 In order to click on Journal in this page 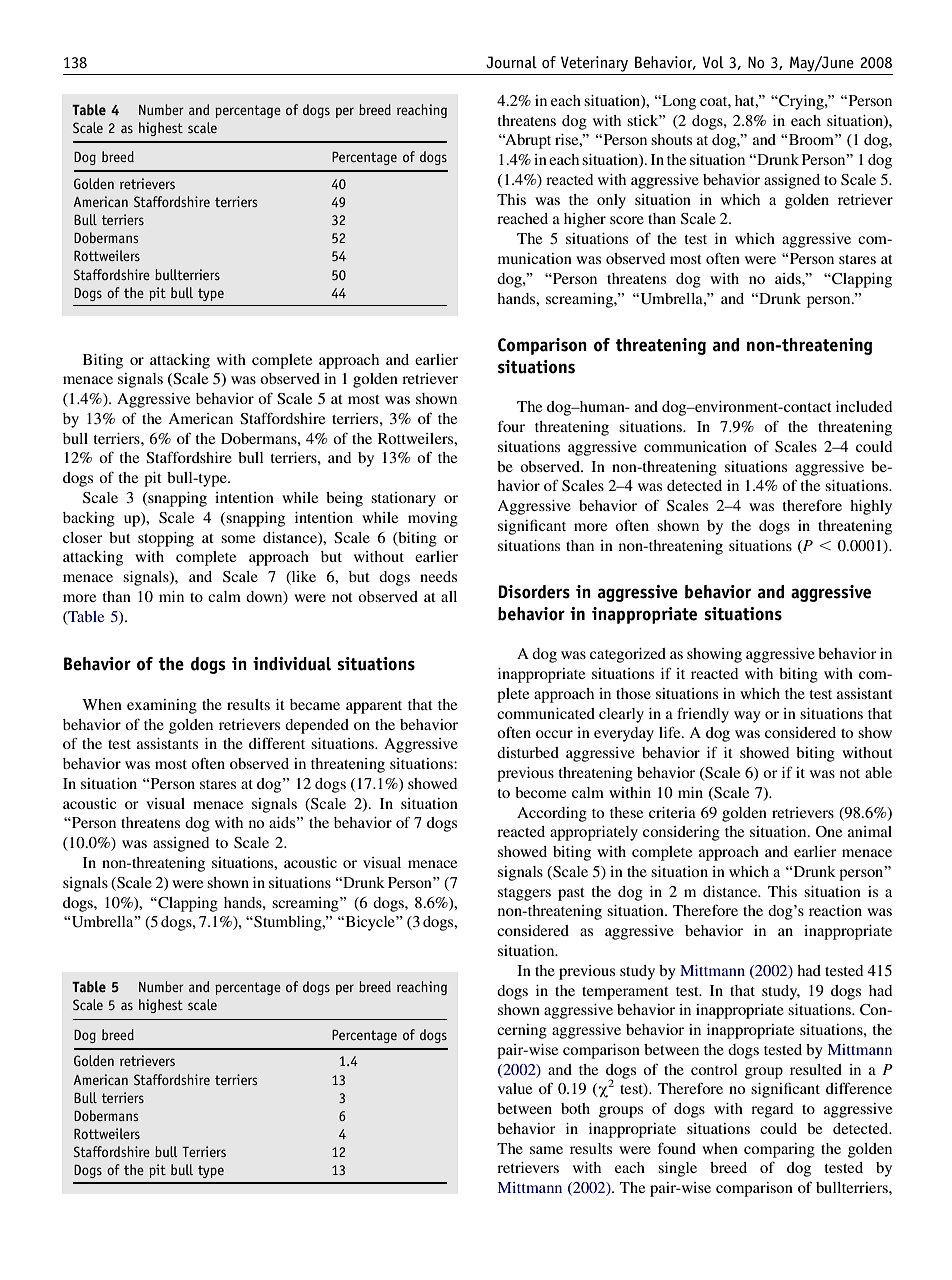, I will do `click(511, 62)`.
